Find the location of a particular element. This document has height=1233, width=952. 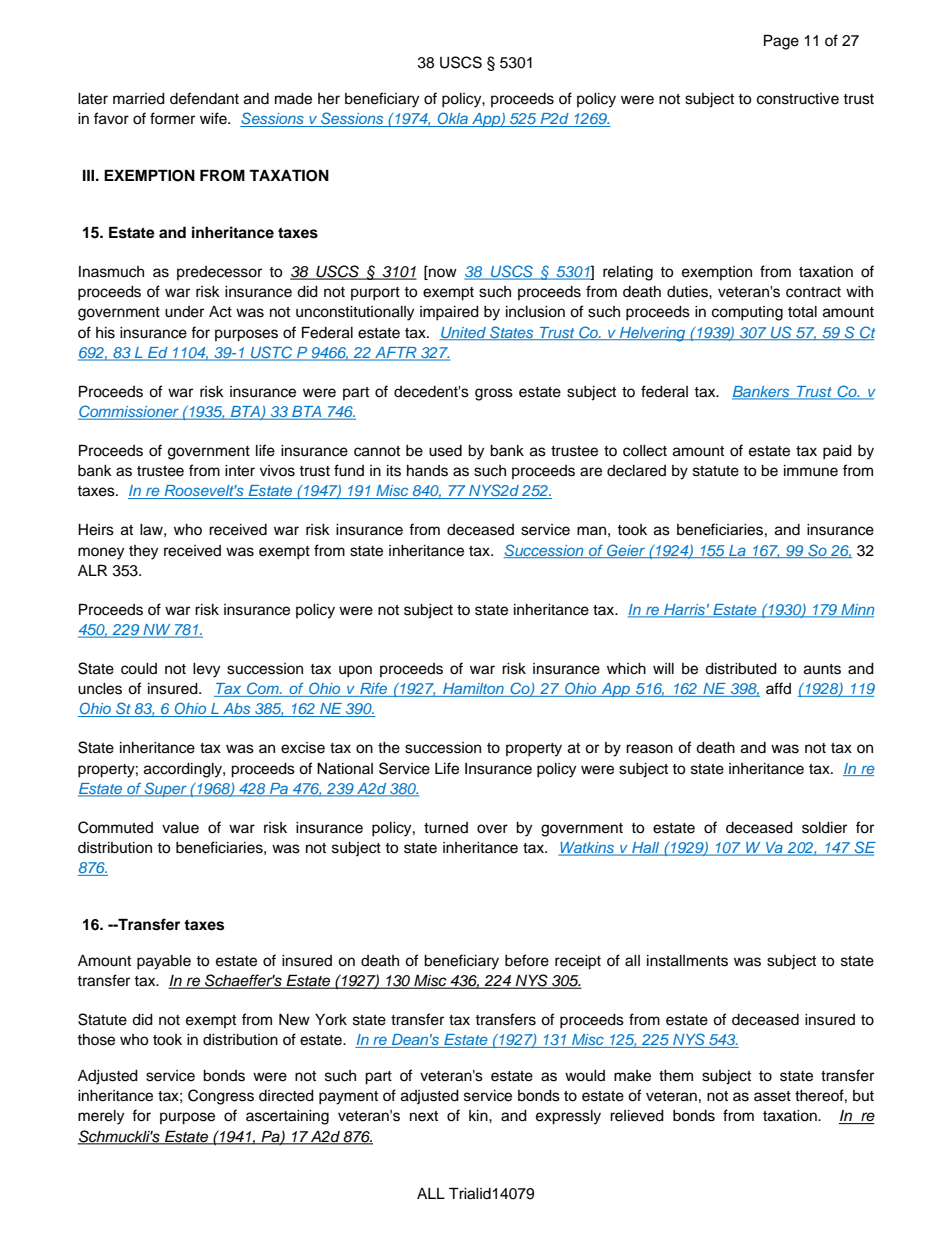

Congress is located at coordinates (221, 1097).
